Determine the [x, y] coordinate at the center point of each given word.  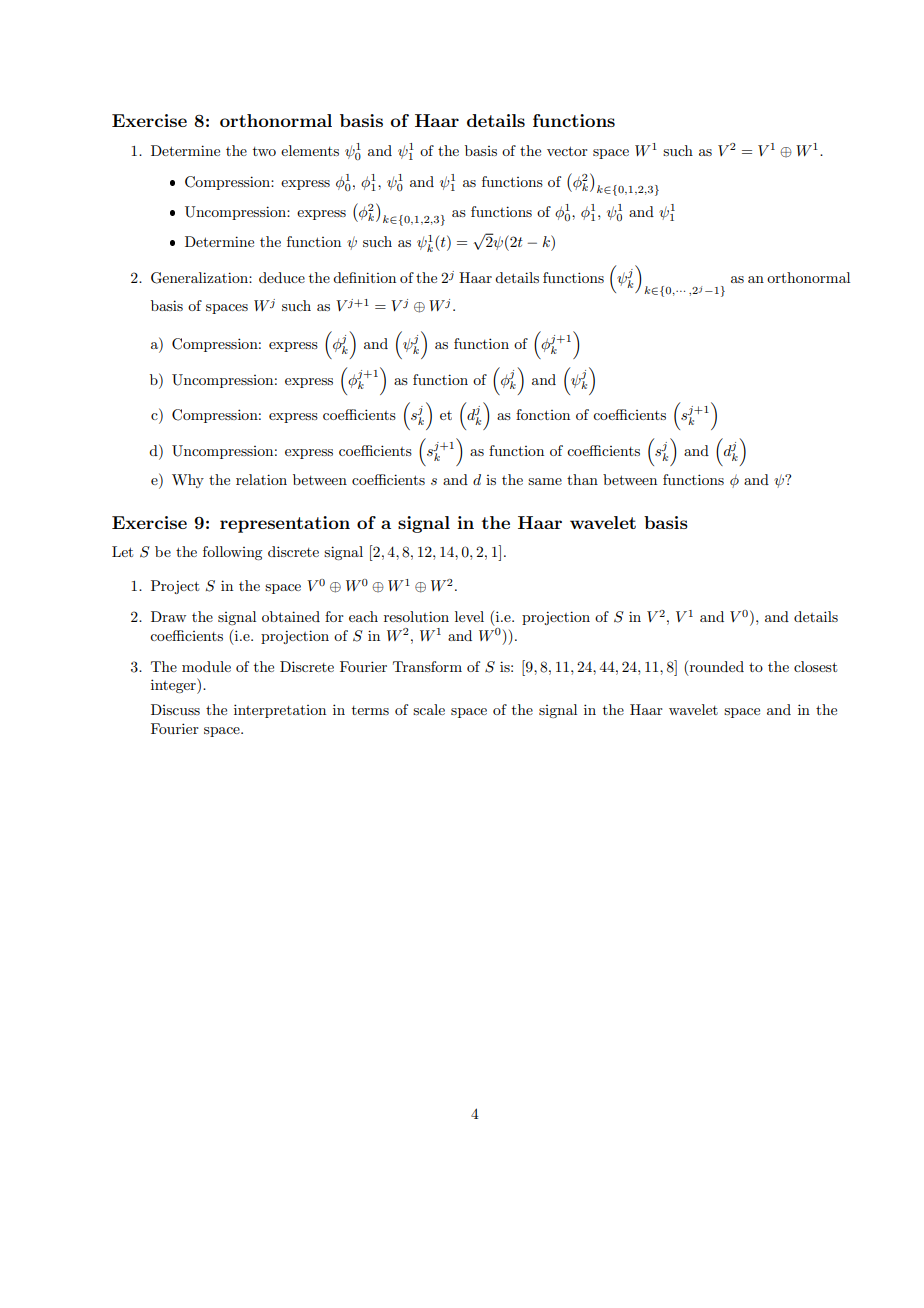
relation [261, 479]
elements [310, 150]
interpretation [280, 711]
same [545, 481]
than [582, 479]
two [264, 151]
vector [567, 151]
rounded [715, 666]
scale [429, 709]
